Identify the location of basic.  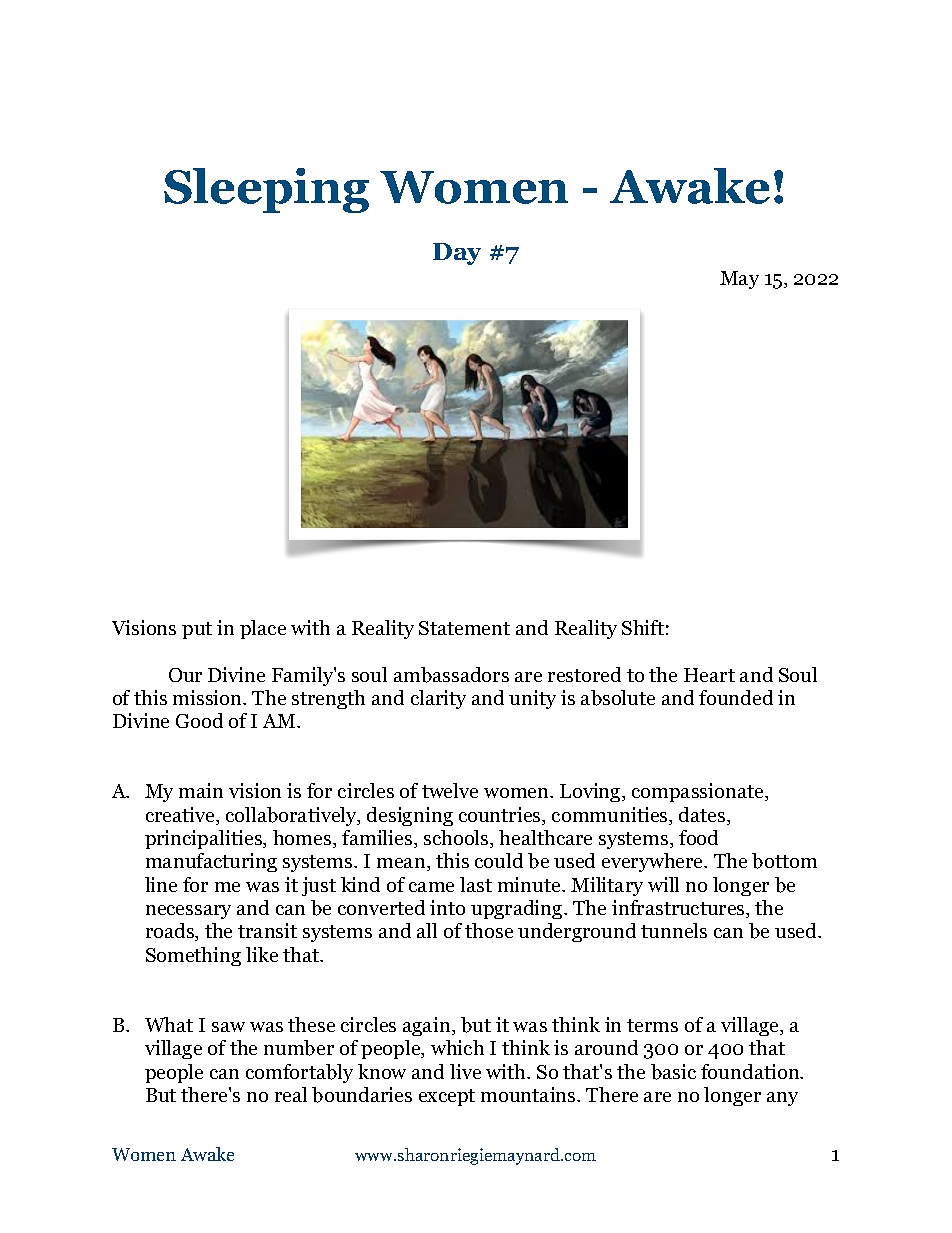
(673, 1072).
